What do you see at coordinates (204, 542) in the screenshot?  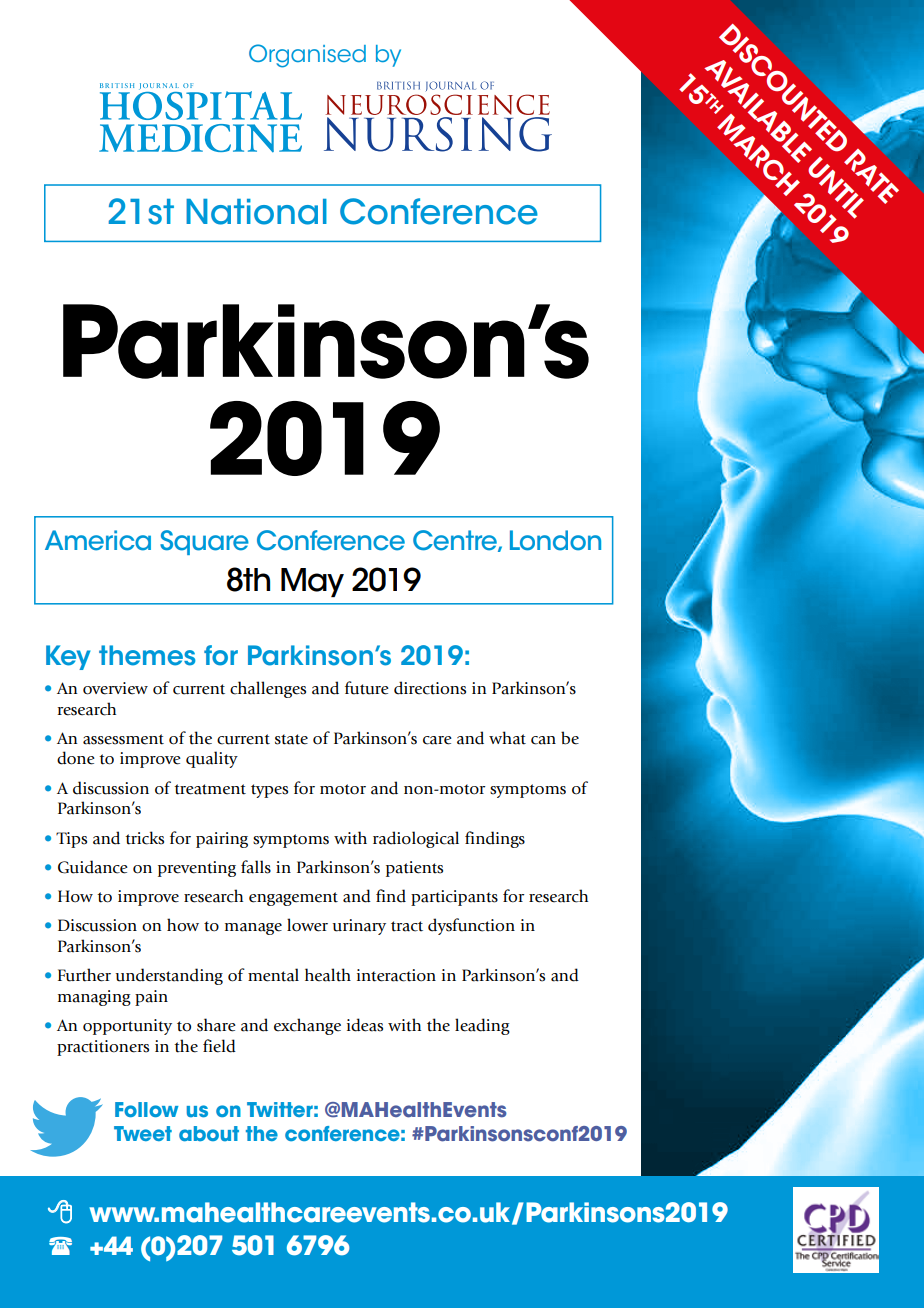 I see `Square` at bounding box center [204, 542].
